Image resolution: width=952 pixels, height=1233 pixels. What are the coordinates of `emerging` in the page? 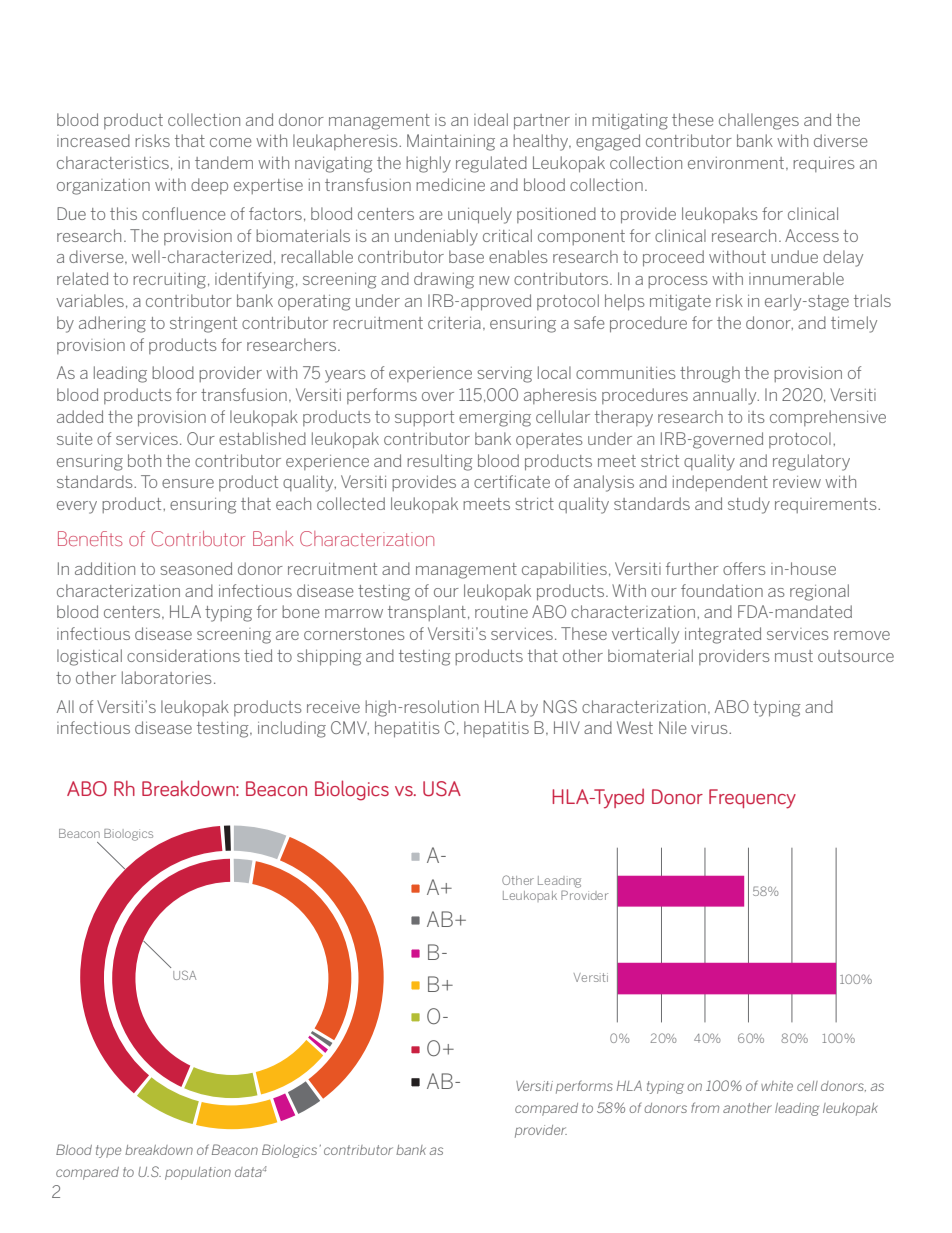 It's located at (495, 419).
